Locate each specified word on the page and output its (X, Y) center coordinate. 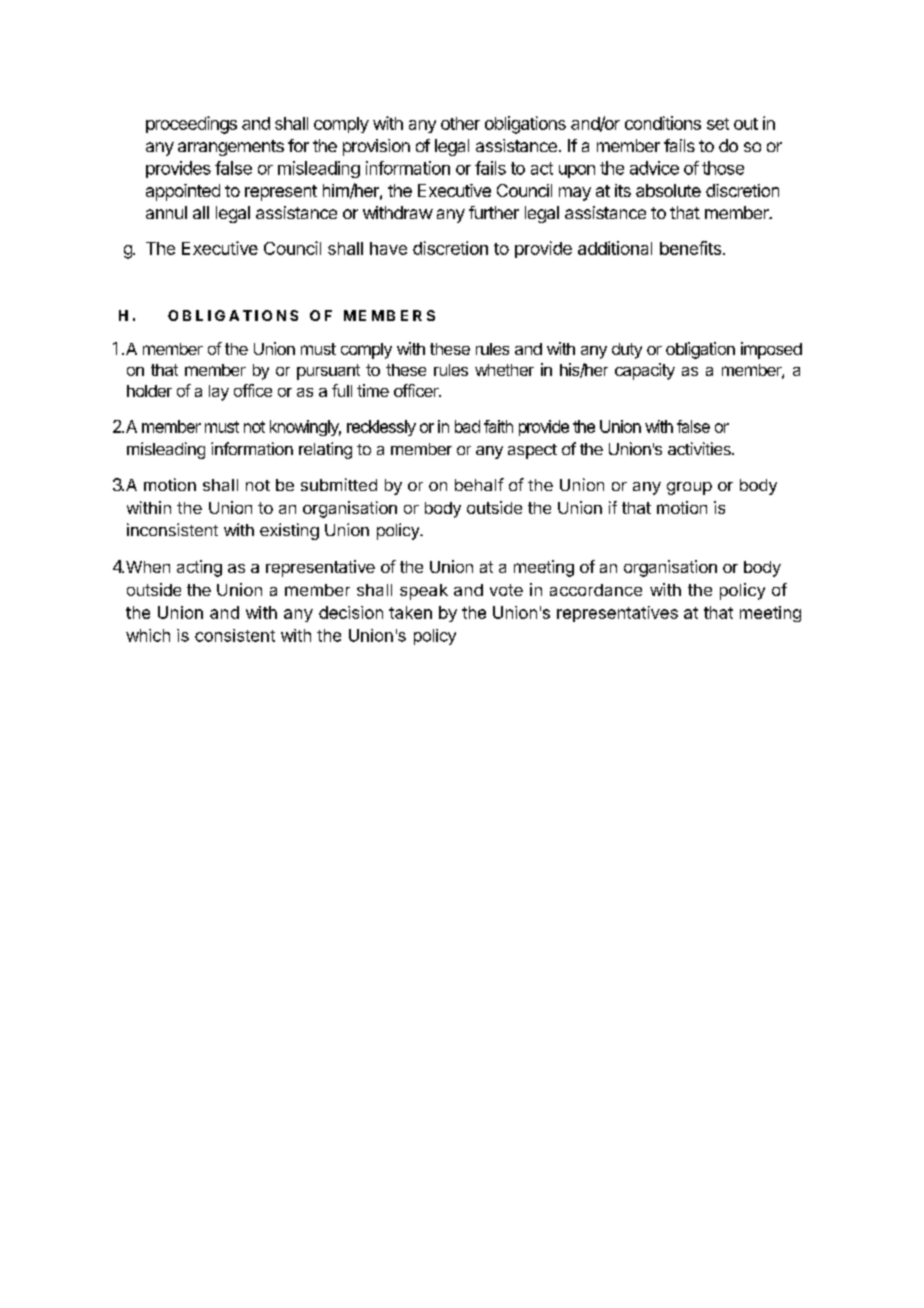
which (148, 635)
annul (166, 212)
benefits (690, 248)
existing (289, 531)
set (718, 124)
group (689, 488)
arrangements (231, 148)
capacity (645, 371)
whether (504, 370)
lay (219, 393)
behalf (479, 484)
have (388, 248)
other (460, 123)
